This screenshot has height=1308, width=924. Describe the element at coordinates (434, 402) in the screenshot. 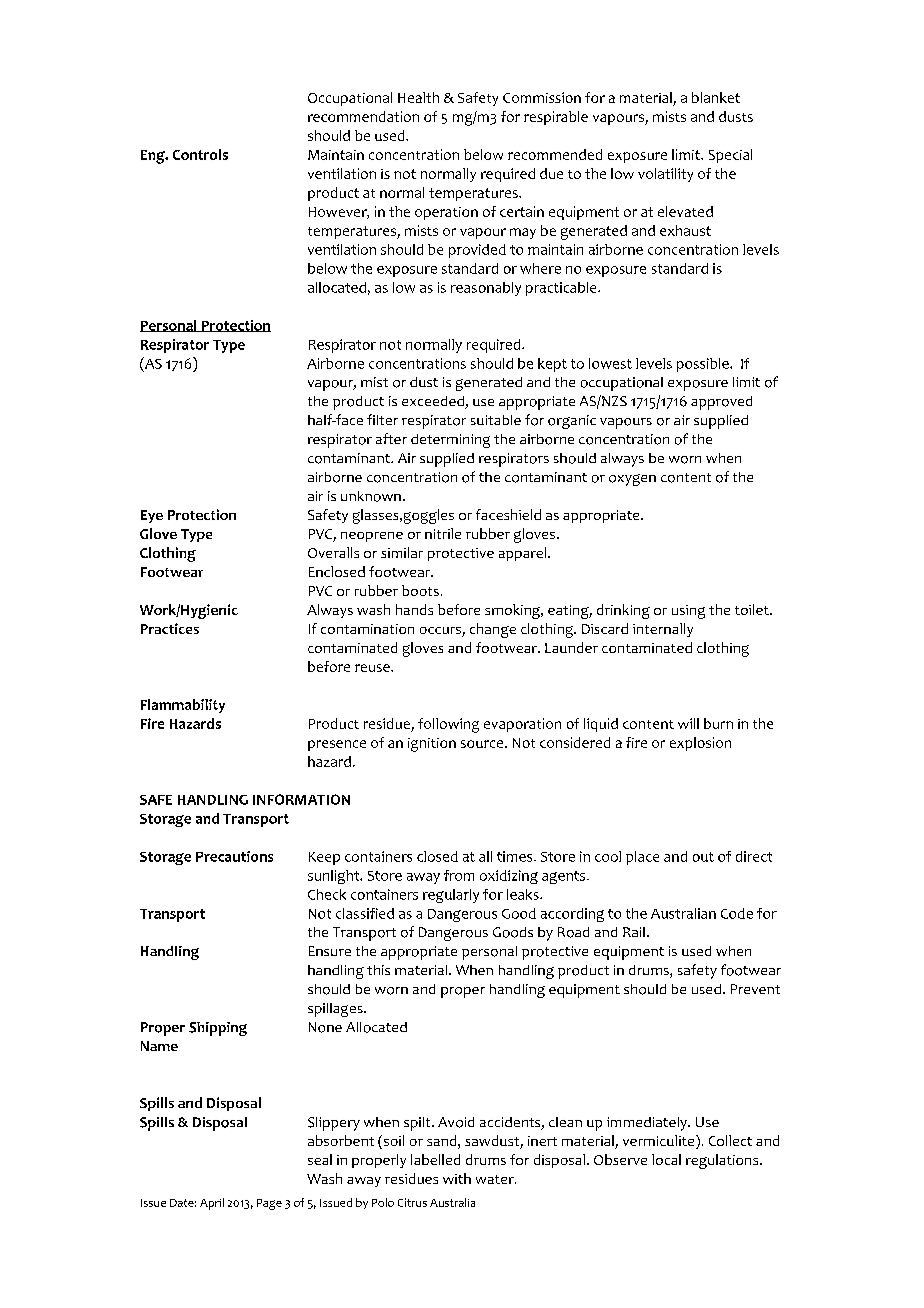

I see `exceeded` at that location.
